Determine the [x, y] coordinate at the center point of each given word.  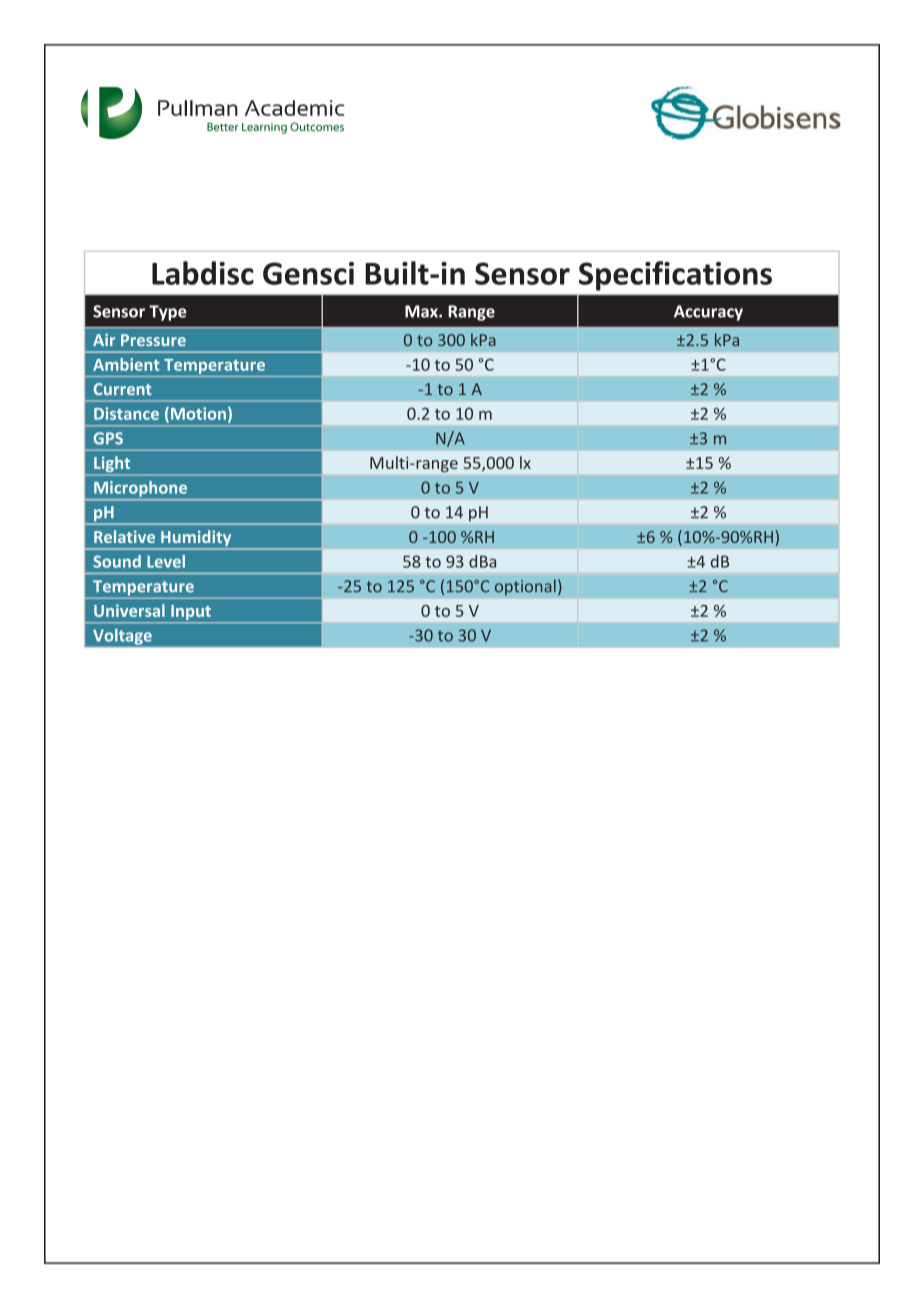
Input [191, 614]
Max [422, 311]
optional [525, 587]
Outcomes [317, 126]
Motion [198, 413]
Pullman [198, 108]
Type [168, 313]
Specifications [675, 276]
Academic [294, 108]
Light [112, 465]
